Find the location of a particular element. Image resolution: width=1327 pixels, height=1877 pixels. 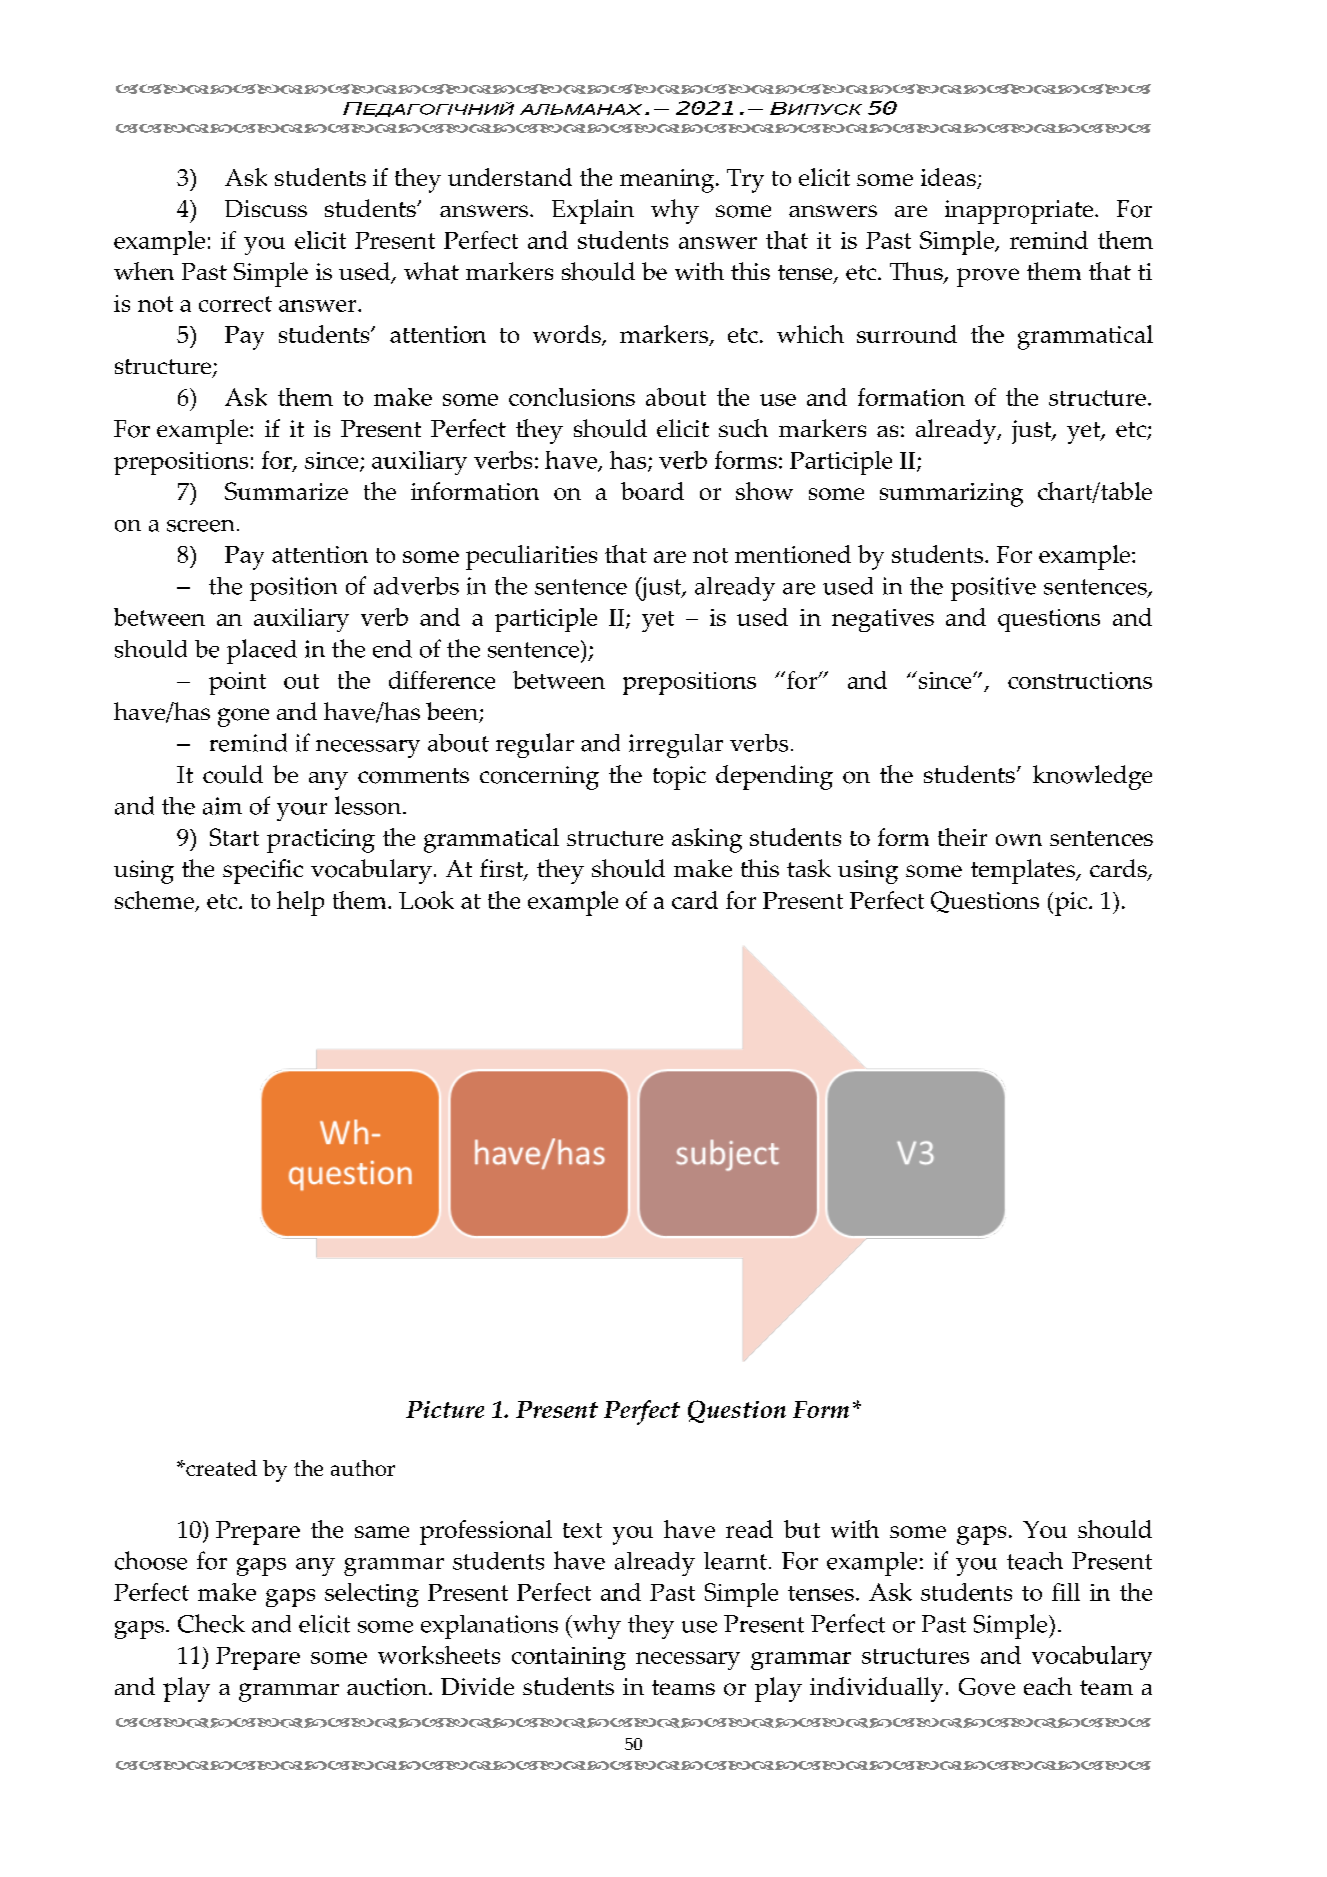

templates is located at coordinates (1024, 871).
